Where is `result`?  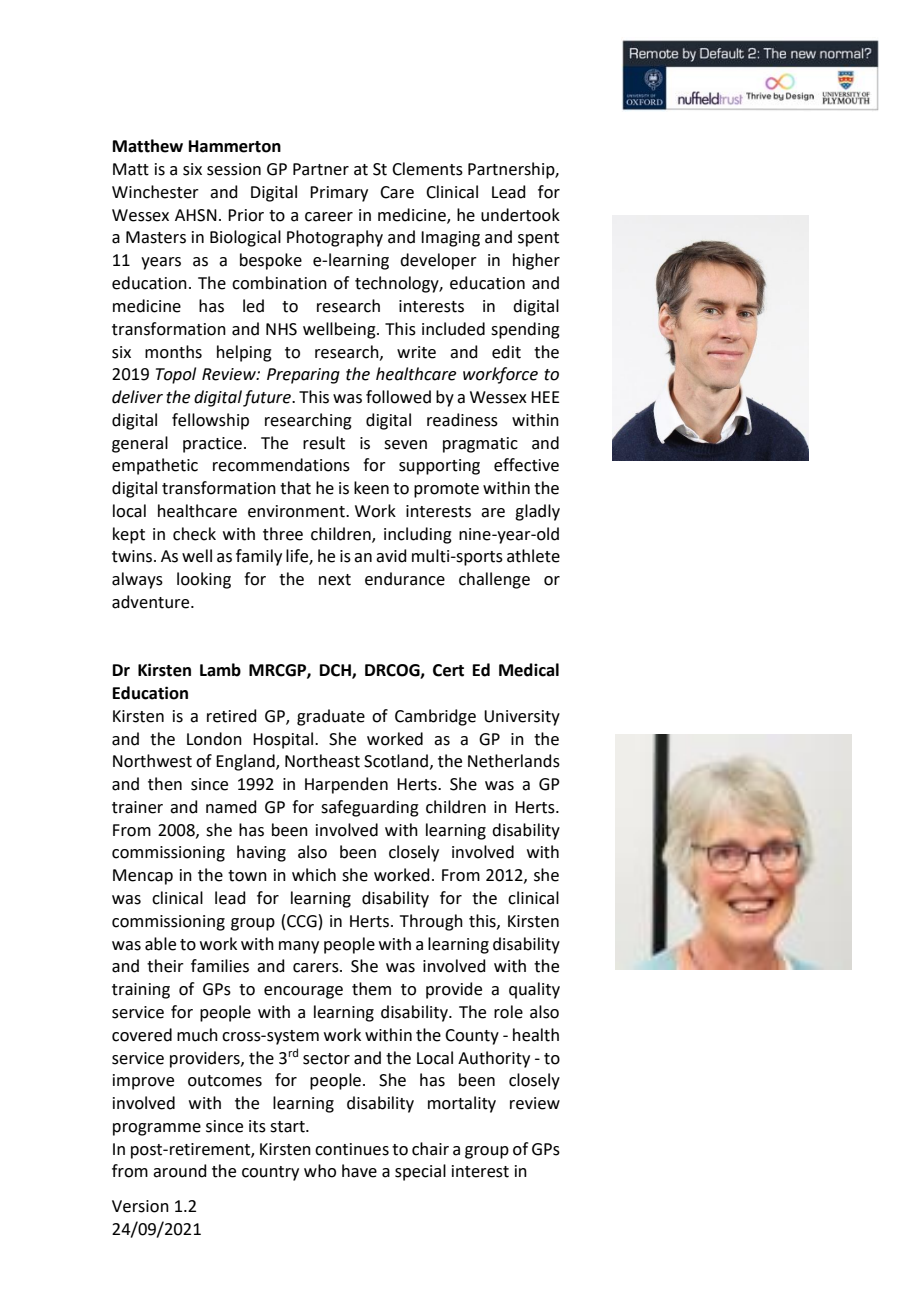 result is located at coordinates (324, 443).
